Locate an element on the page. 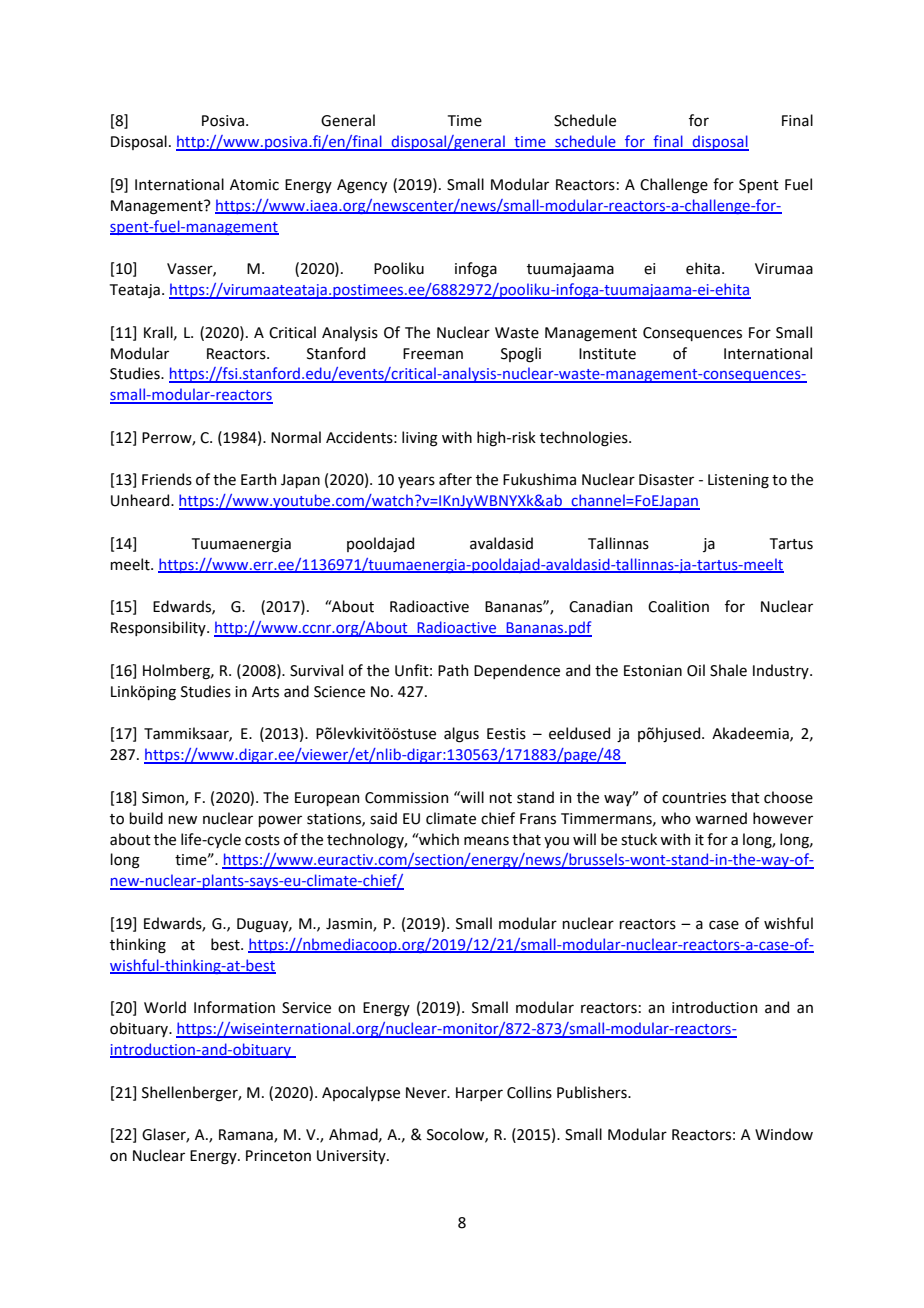 This page has width=924, height=1308. Arts is located at coordinates (265, 692).
